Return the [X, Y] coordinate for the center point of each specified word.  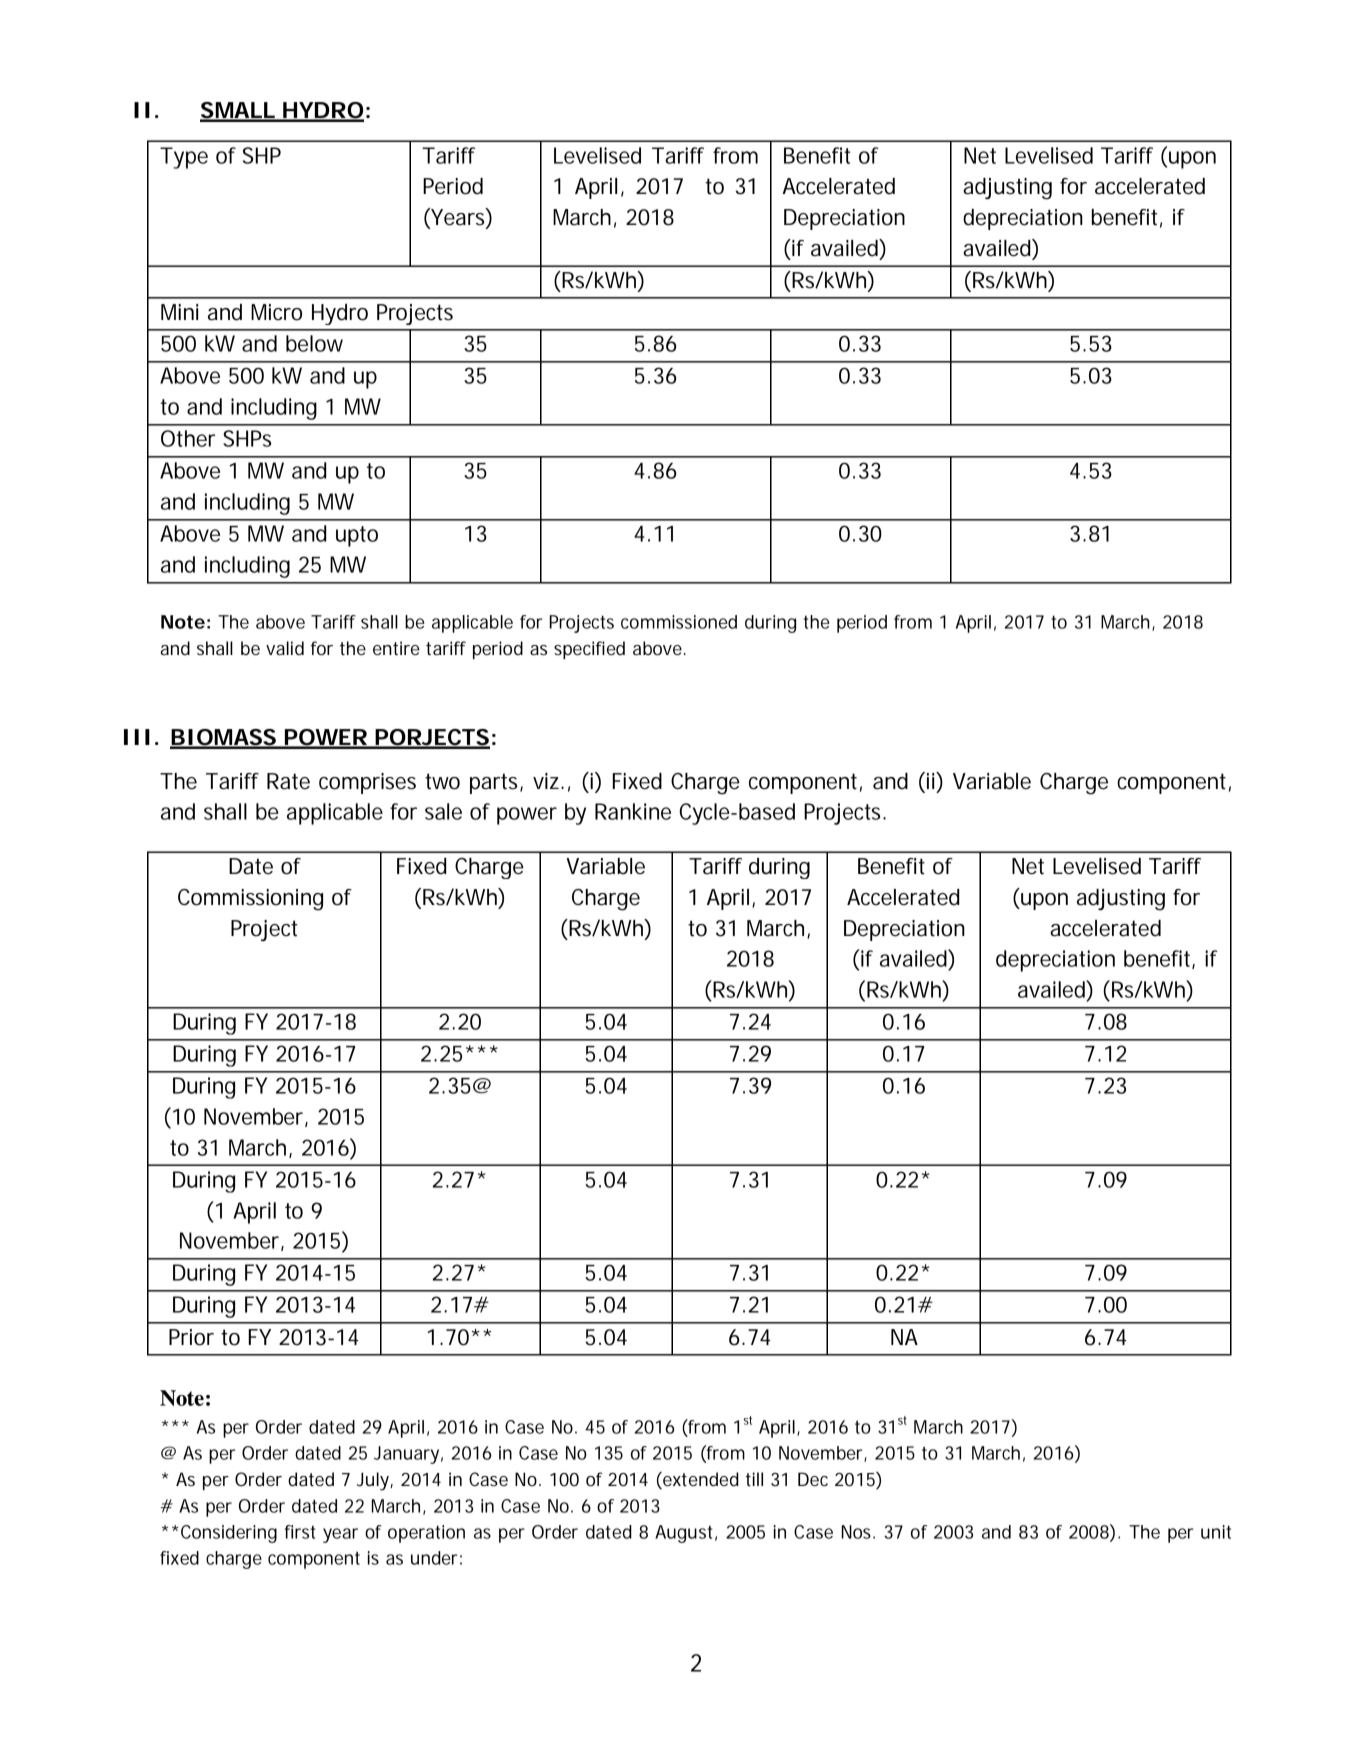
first [300, 1532]
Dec [813, 1479]
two [442, 781]
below [314, 343]
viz [546, 781]
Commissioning [250, 900]
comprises [367, 783]
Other [188, 438]
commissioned [679, 622]
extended [700, 1480]
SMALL [238, 111]
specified [589, 650]
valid [285, 648]
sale [443, 811]
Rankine [633, 811]
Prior [191, 1337]
